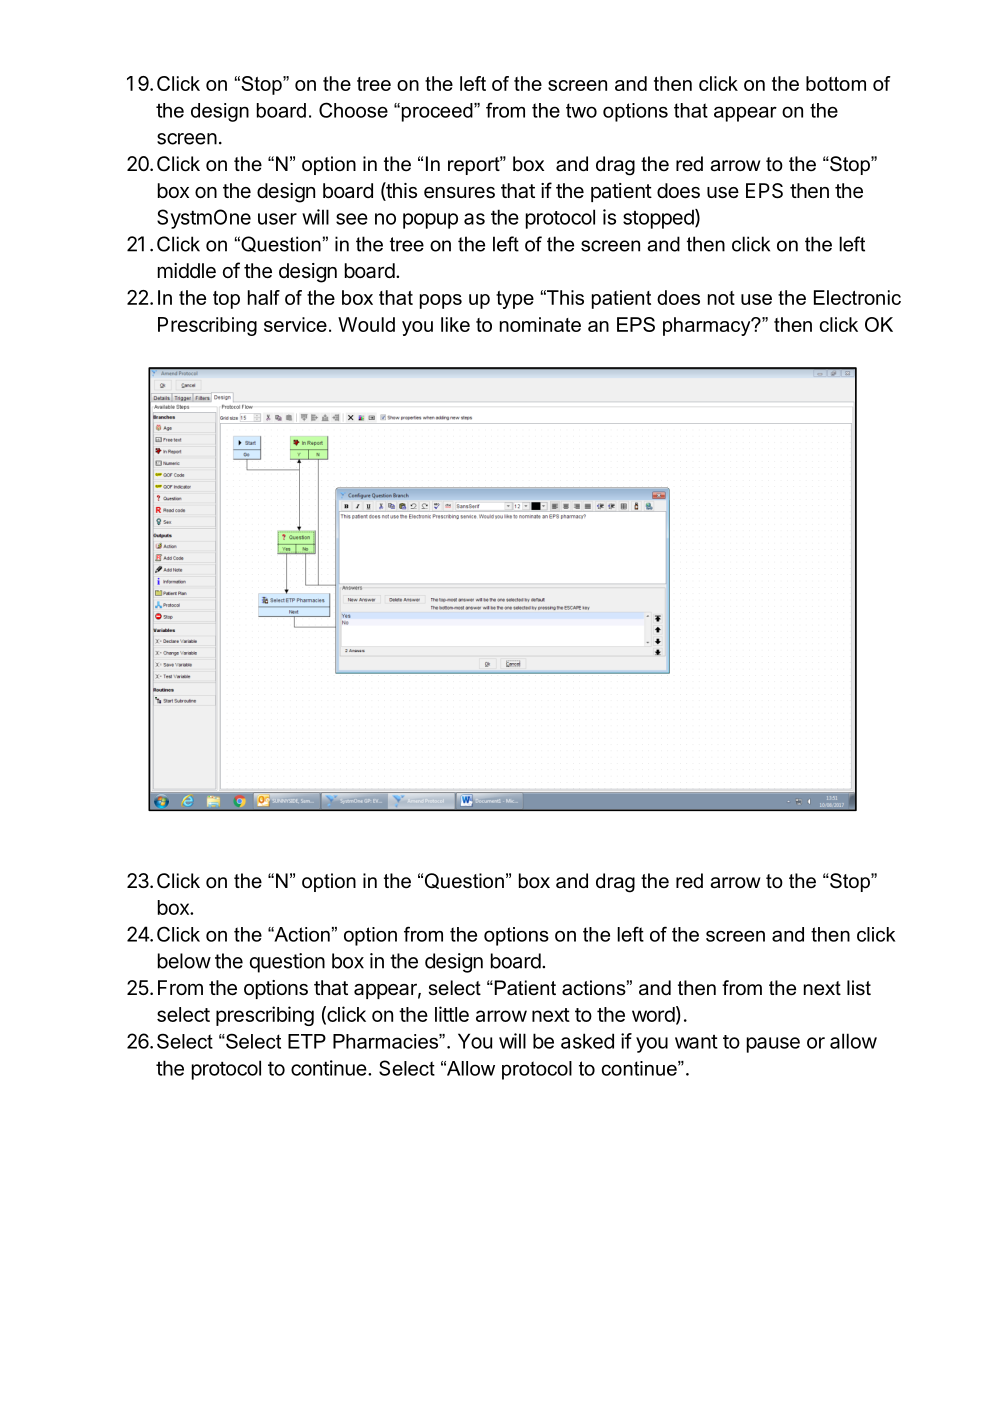 The width and height of the screenshot is (1004, 1421). I want to click on little, so click(452, 1014).
